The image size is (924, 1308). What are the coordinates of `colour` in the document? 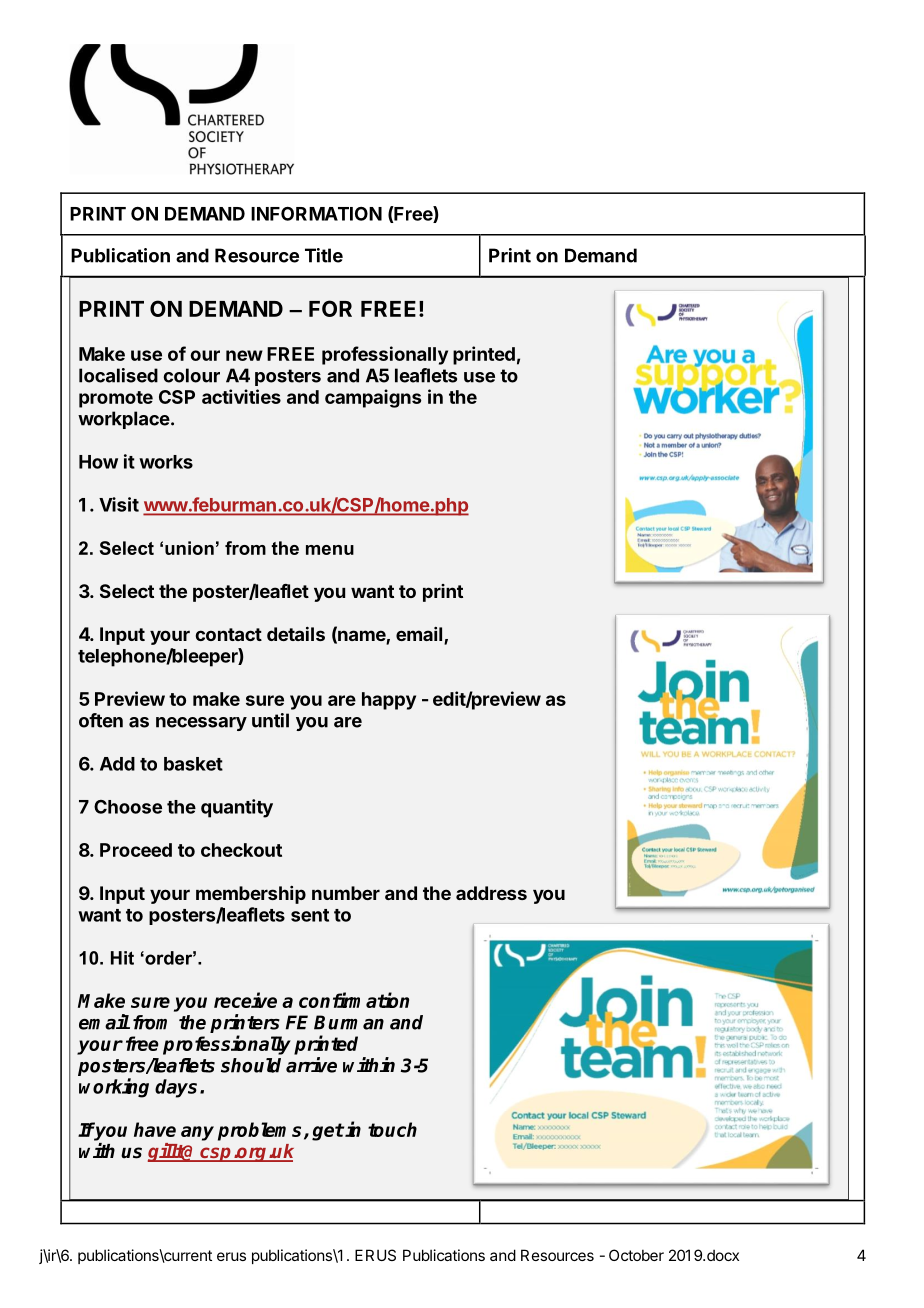 It's located at (191, 375).
